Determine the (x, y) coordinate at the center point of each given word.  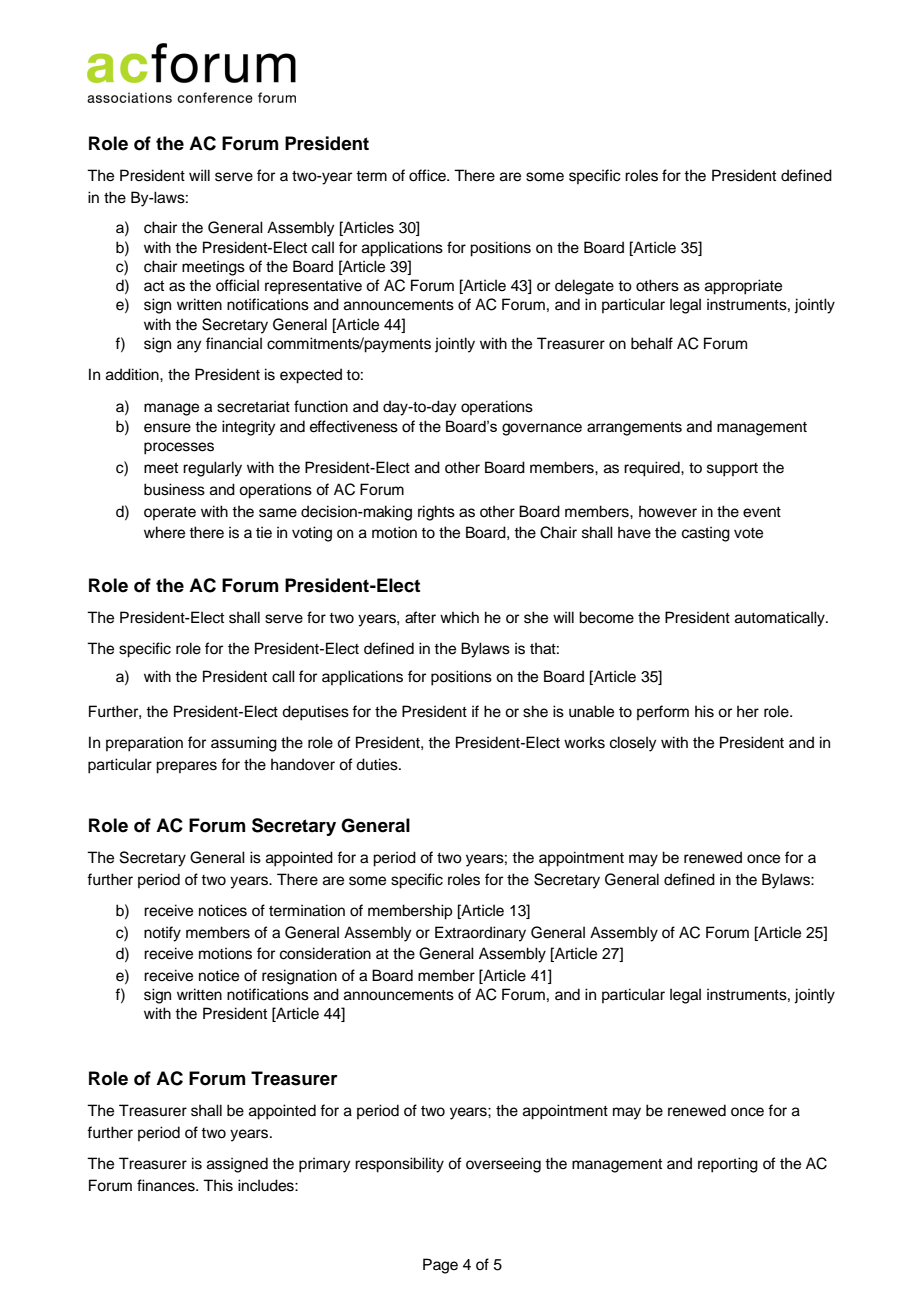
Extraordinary (480, 934)
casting (706, 534)
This (218, 1185)
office (428, 175)
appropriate (743, 287)
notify (162, 934)
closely (633, 744)
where (164, 532)
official (237, 285)
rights (436, 513)
